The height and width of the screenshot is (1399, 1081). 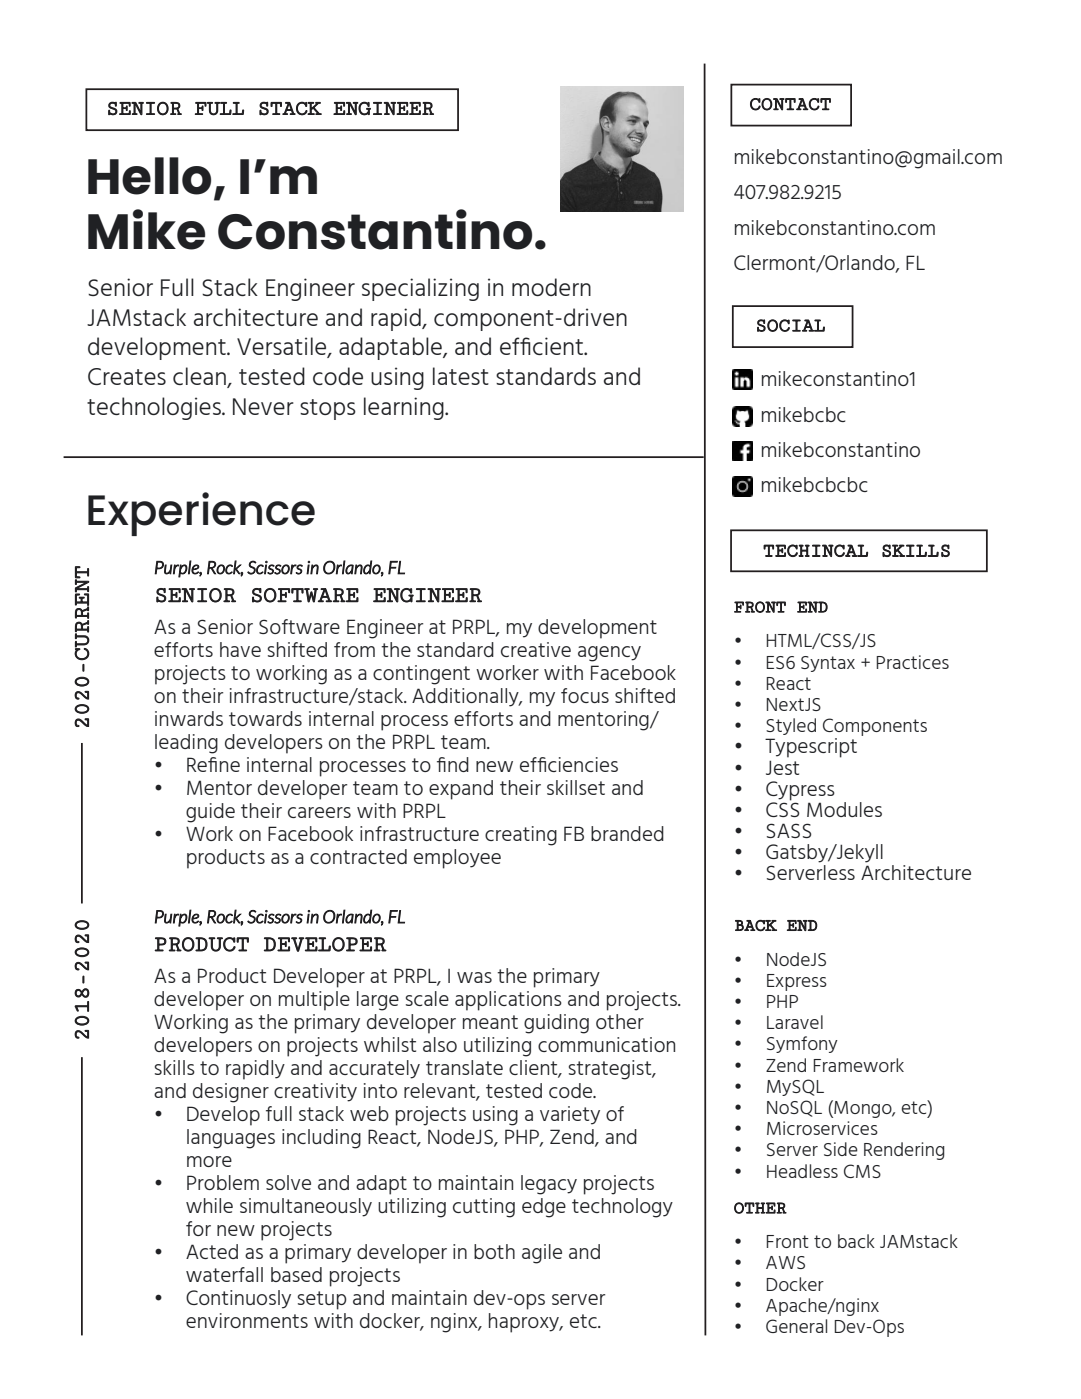 I want to click on CONTACT, so click(x=790, y=104).
